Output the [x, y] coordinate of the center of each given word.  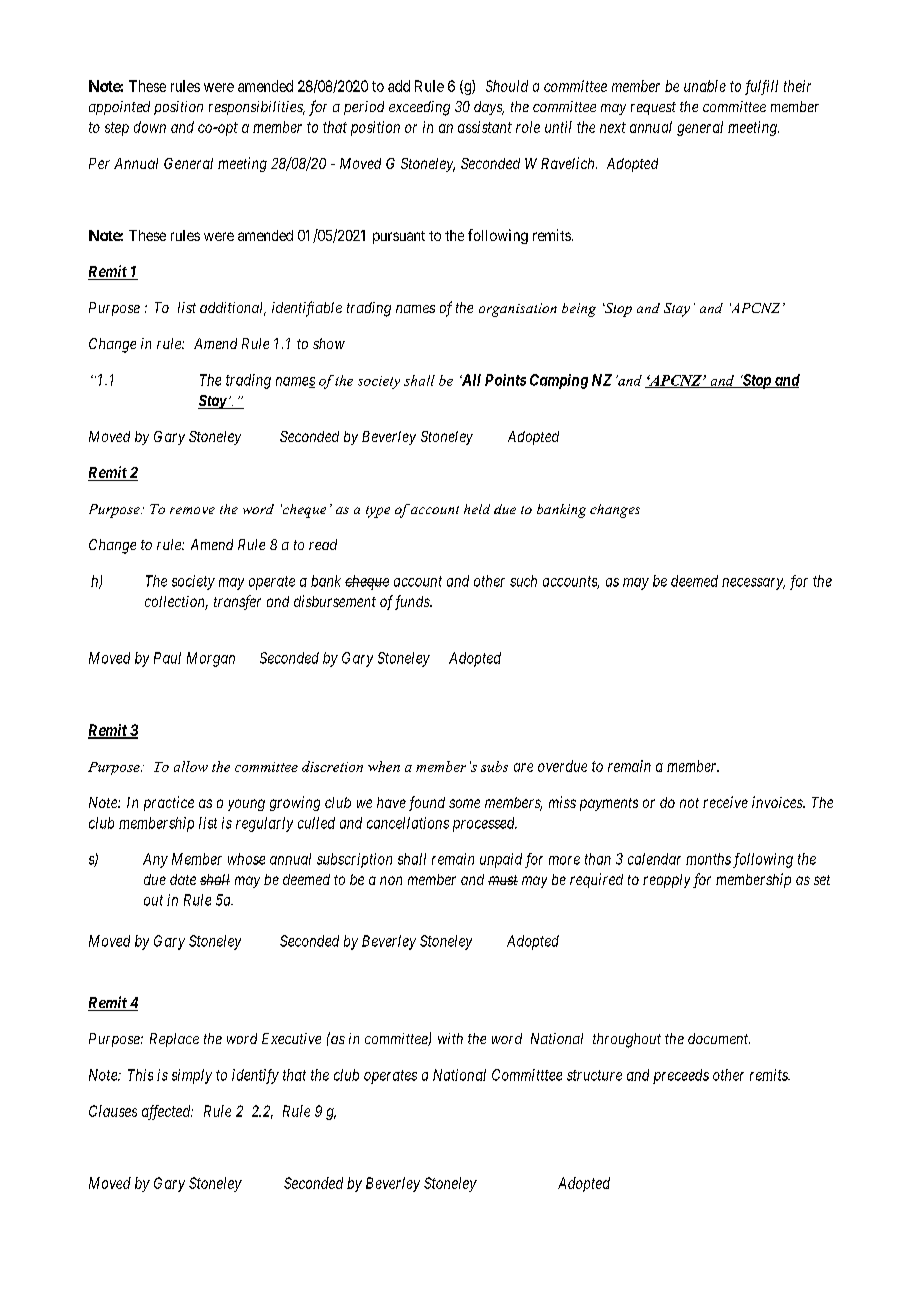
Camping [559, 381]
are [523, 767]
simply [192, 1076]
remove [192, 510]
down [150, 127]
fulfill [761, 87]
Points [505, 380]
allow [191, 766]
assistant [485, 127]
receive [725, 802]
